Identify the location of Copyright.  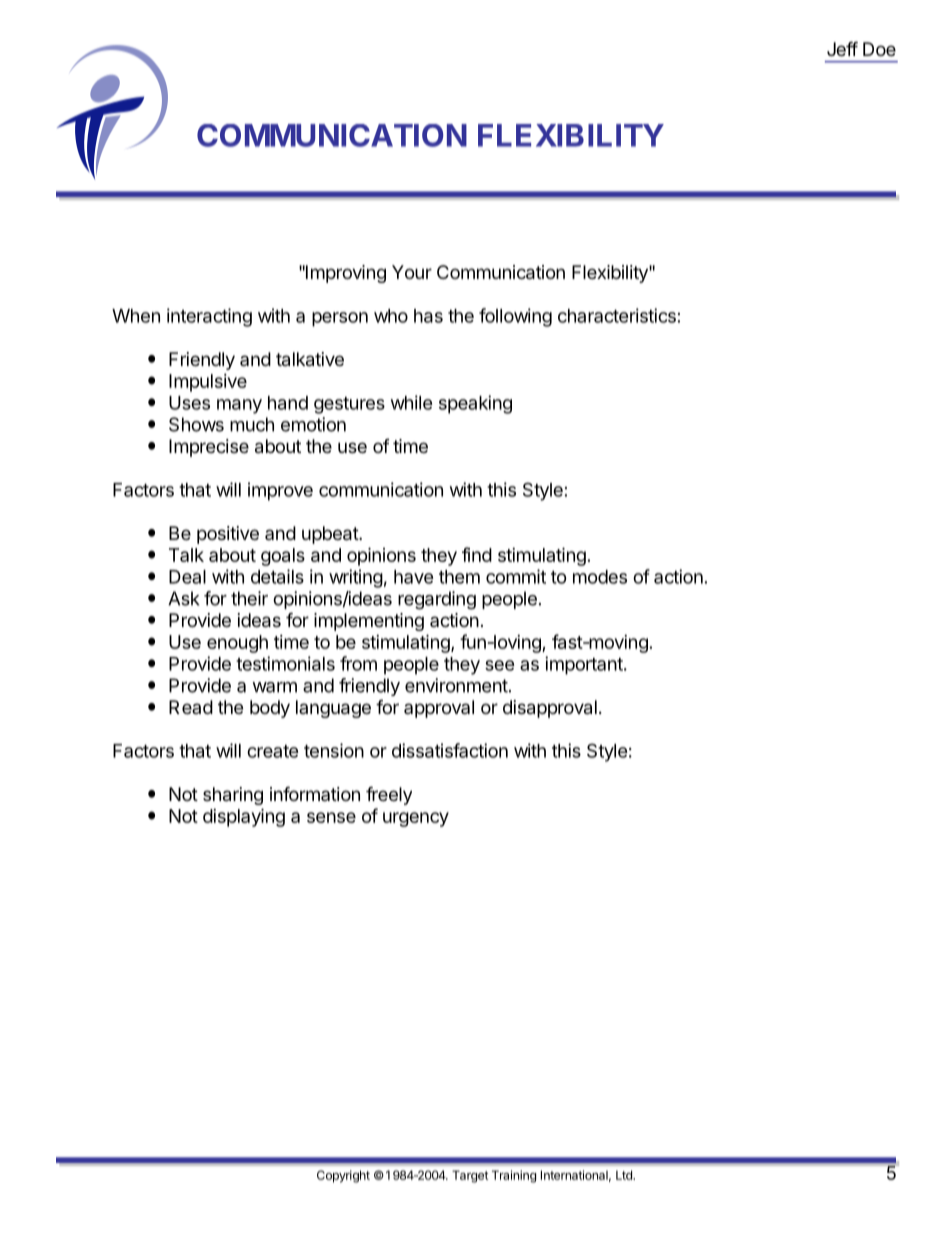
(343, 1176).
